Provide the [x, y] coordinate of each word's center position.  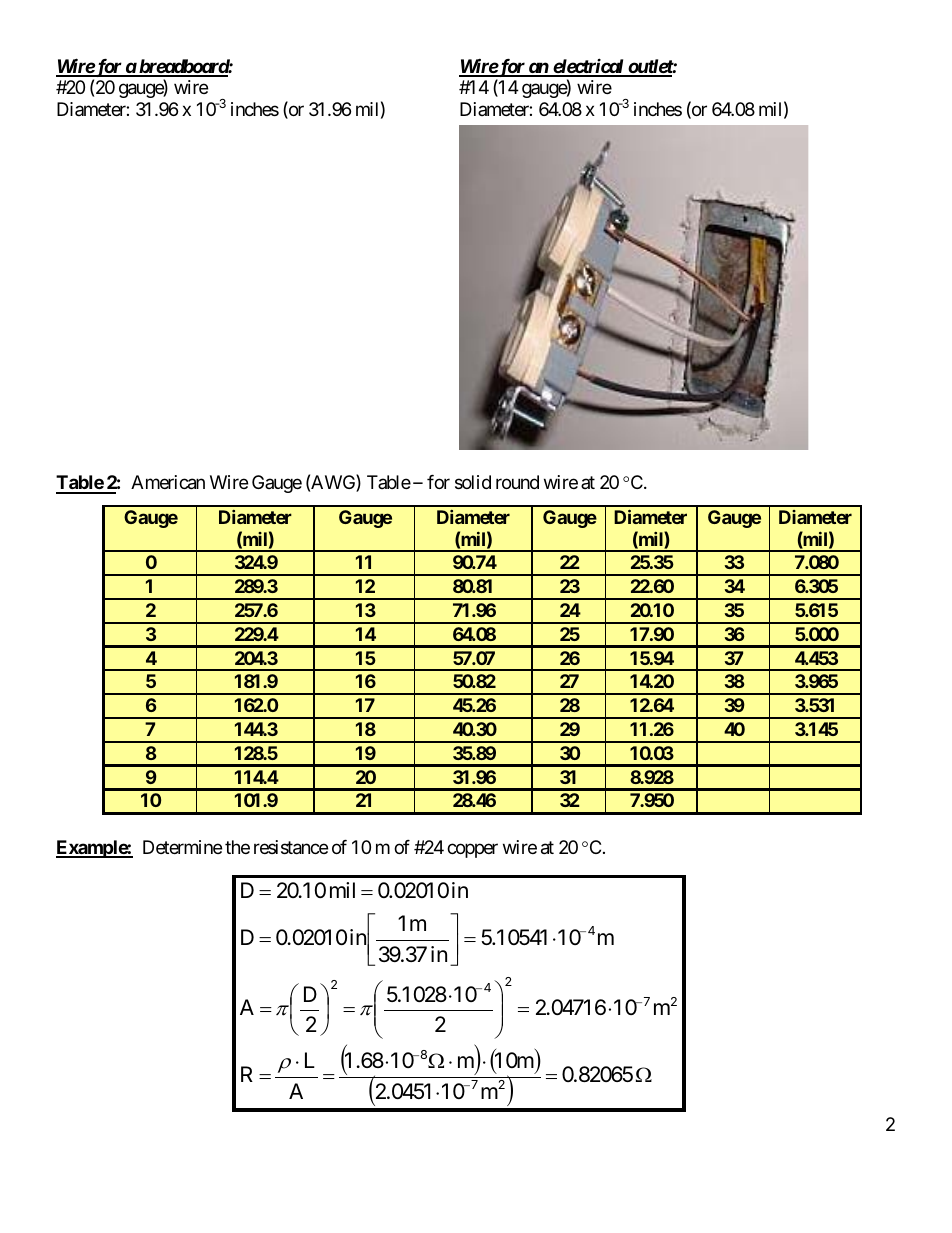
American [168, 482]
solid [473, 482]
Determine [182, 847]
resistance [291, 847]
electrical [588, 67]
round [517, 482]
